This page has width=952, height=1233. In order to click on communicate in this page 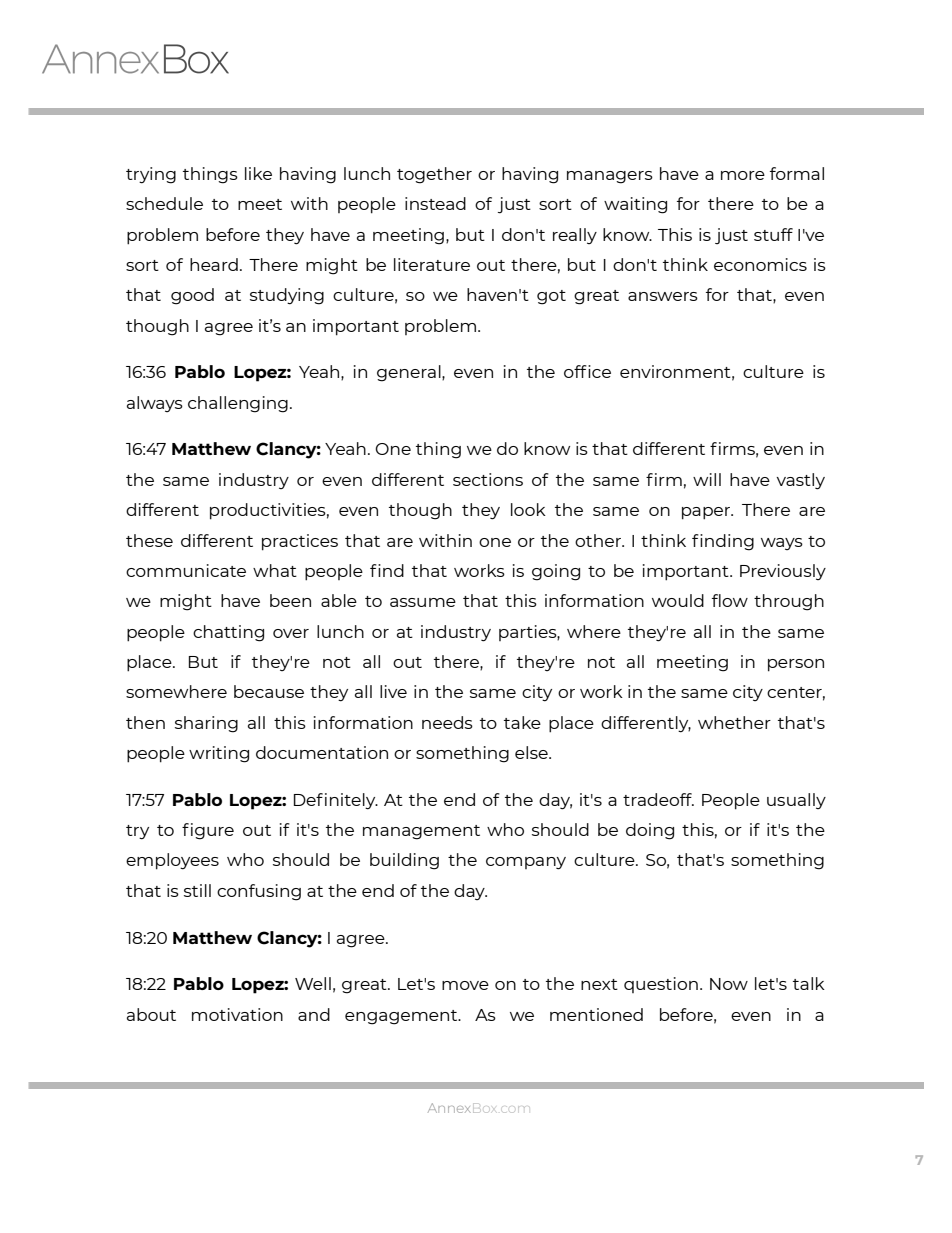, I will do `click(186, 570)`.
